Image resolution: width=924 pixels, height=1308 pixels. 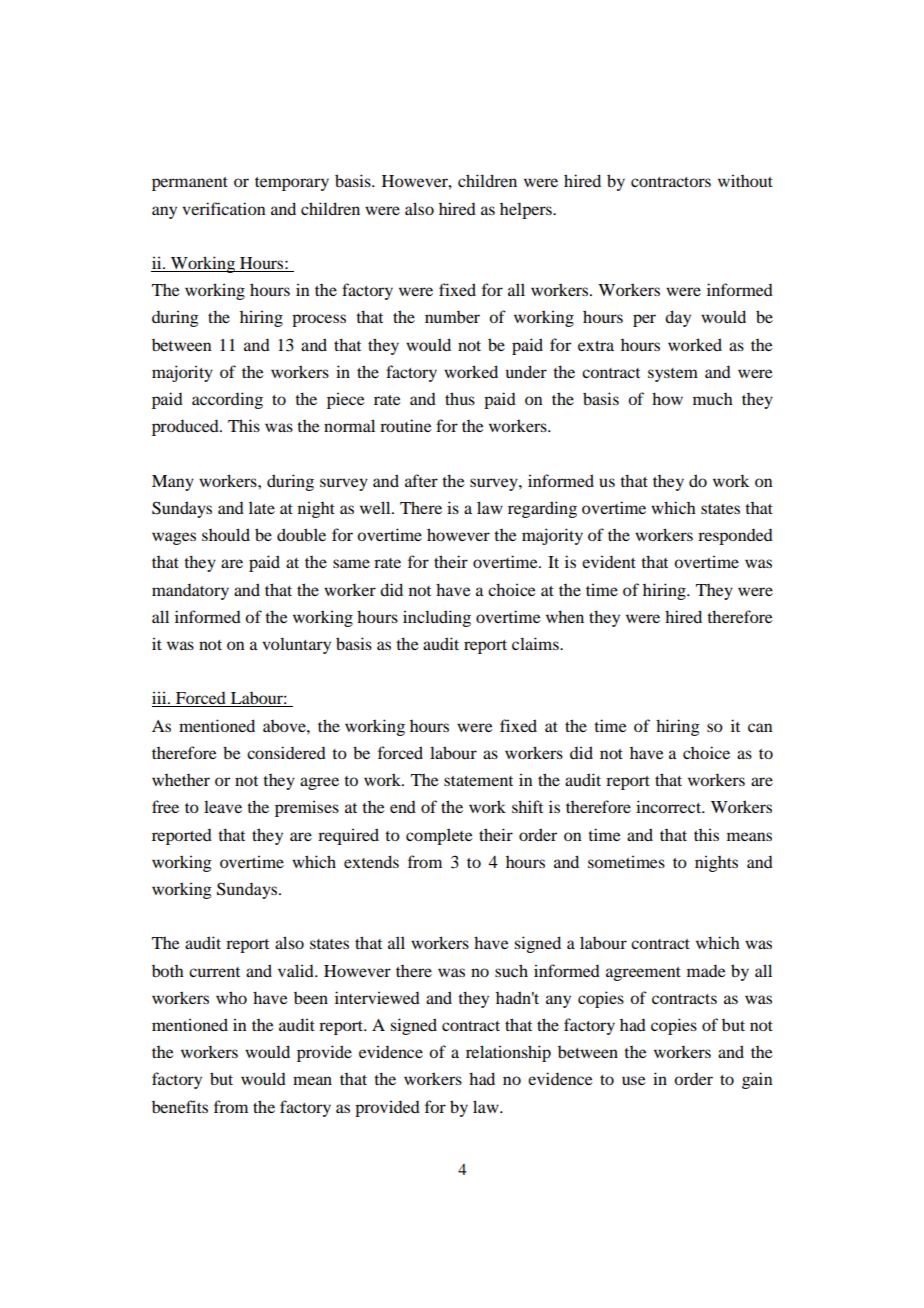 I want to click on according, so click(x=227, y=400).
